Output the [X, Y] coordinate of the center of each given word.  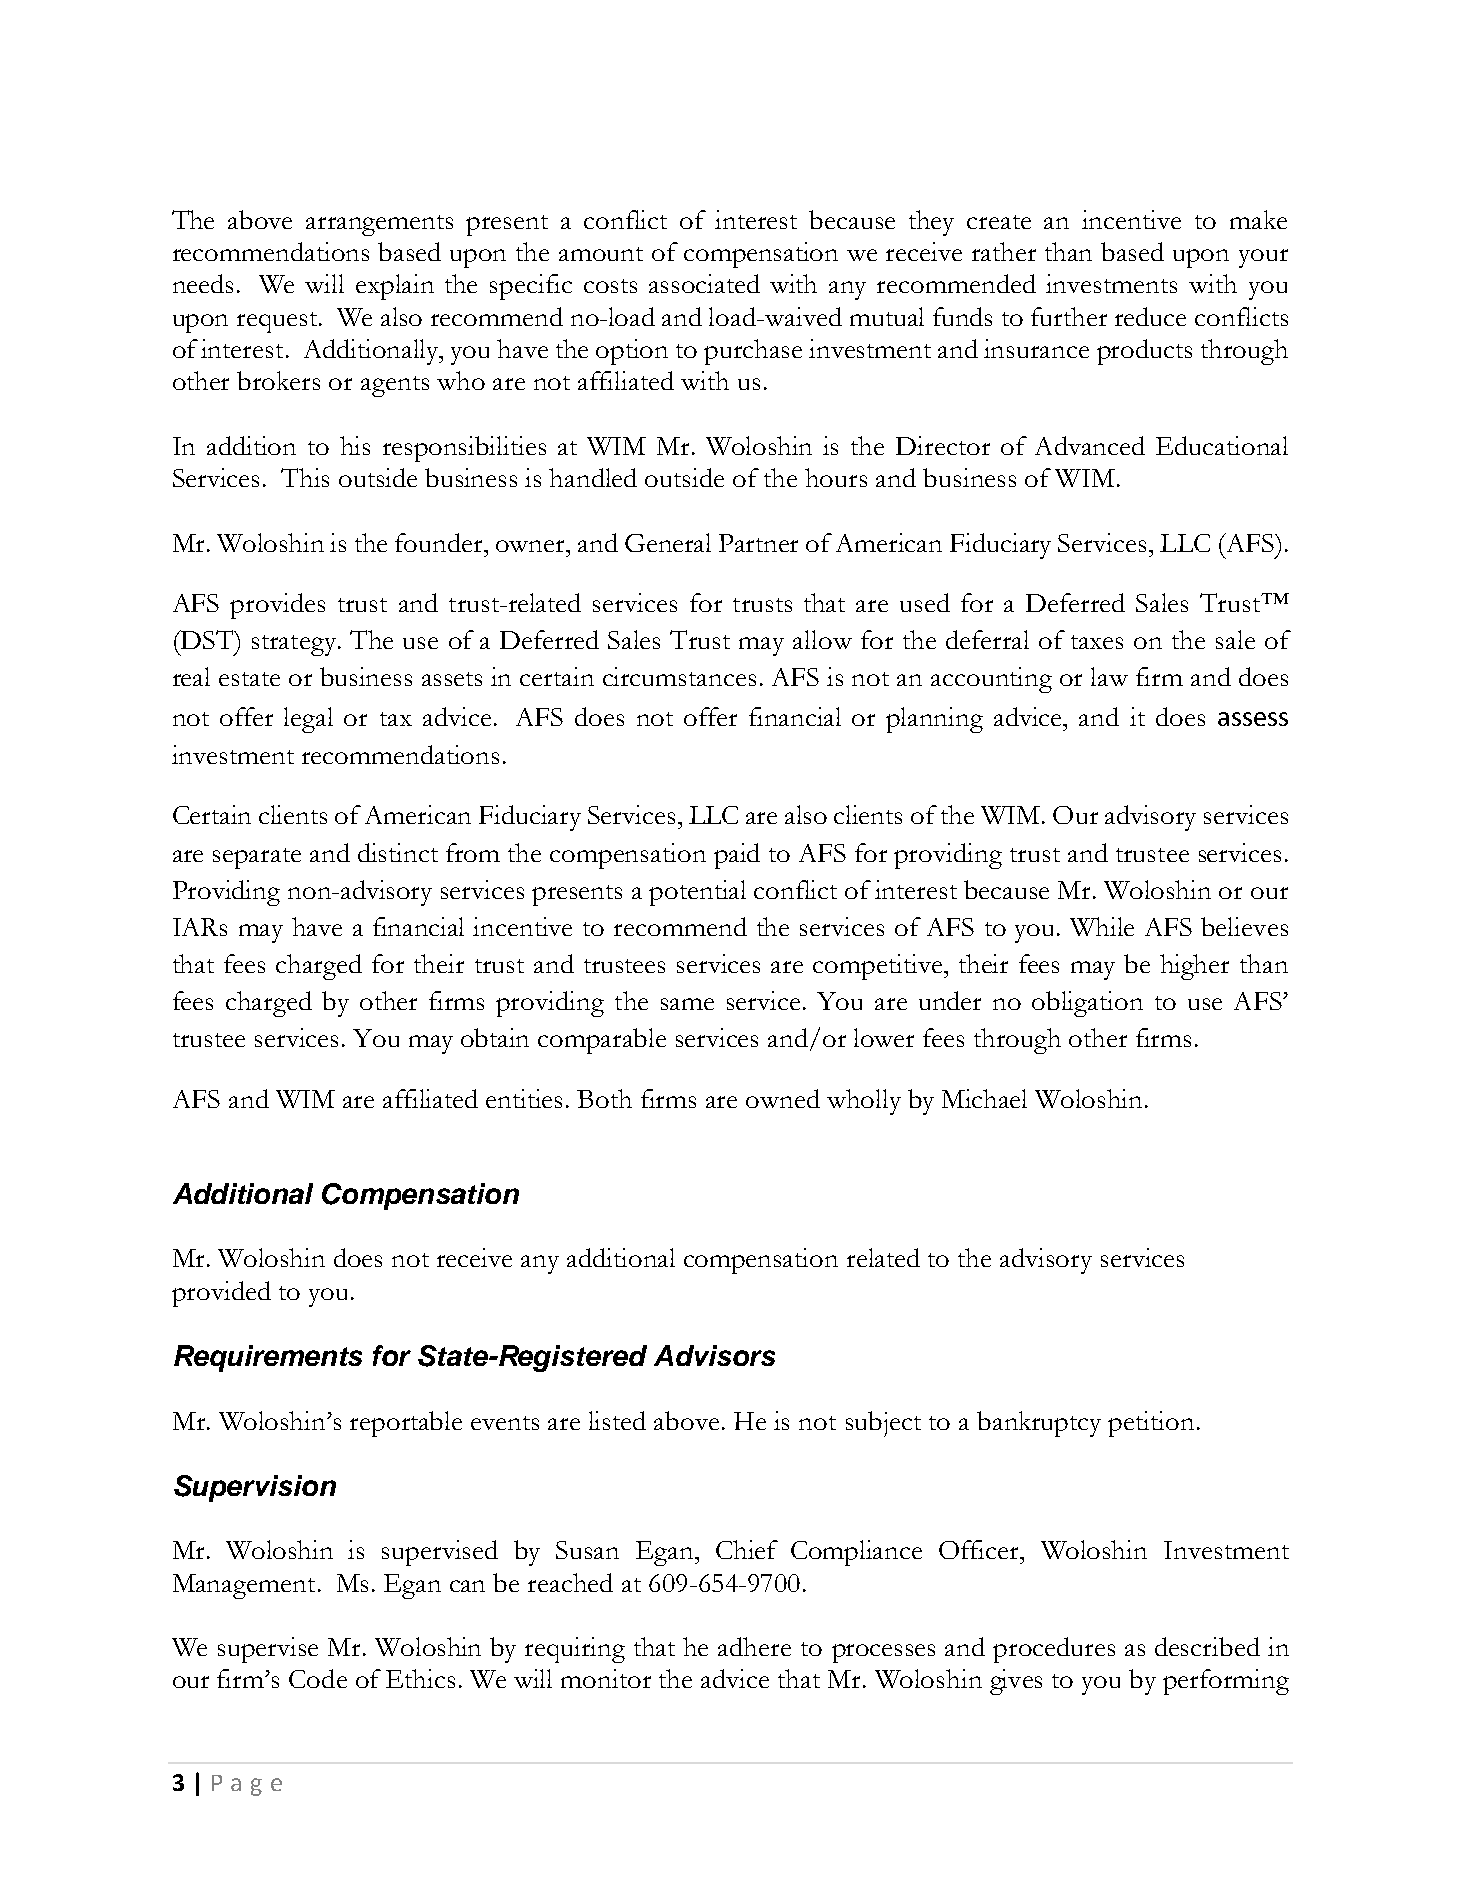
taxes [1097, 642]
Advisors [714, 1355]
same [687, 1004]
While [1102, 926]
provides [277, 606]
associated [704, 283]
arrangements [379, 225]
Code [318, 1678]
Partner [758, 543]
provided [221, 1294]
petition [1151, 1424]
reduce [1150, 316]
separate [257, 858]
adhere [754, 1646]
